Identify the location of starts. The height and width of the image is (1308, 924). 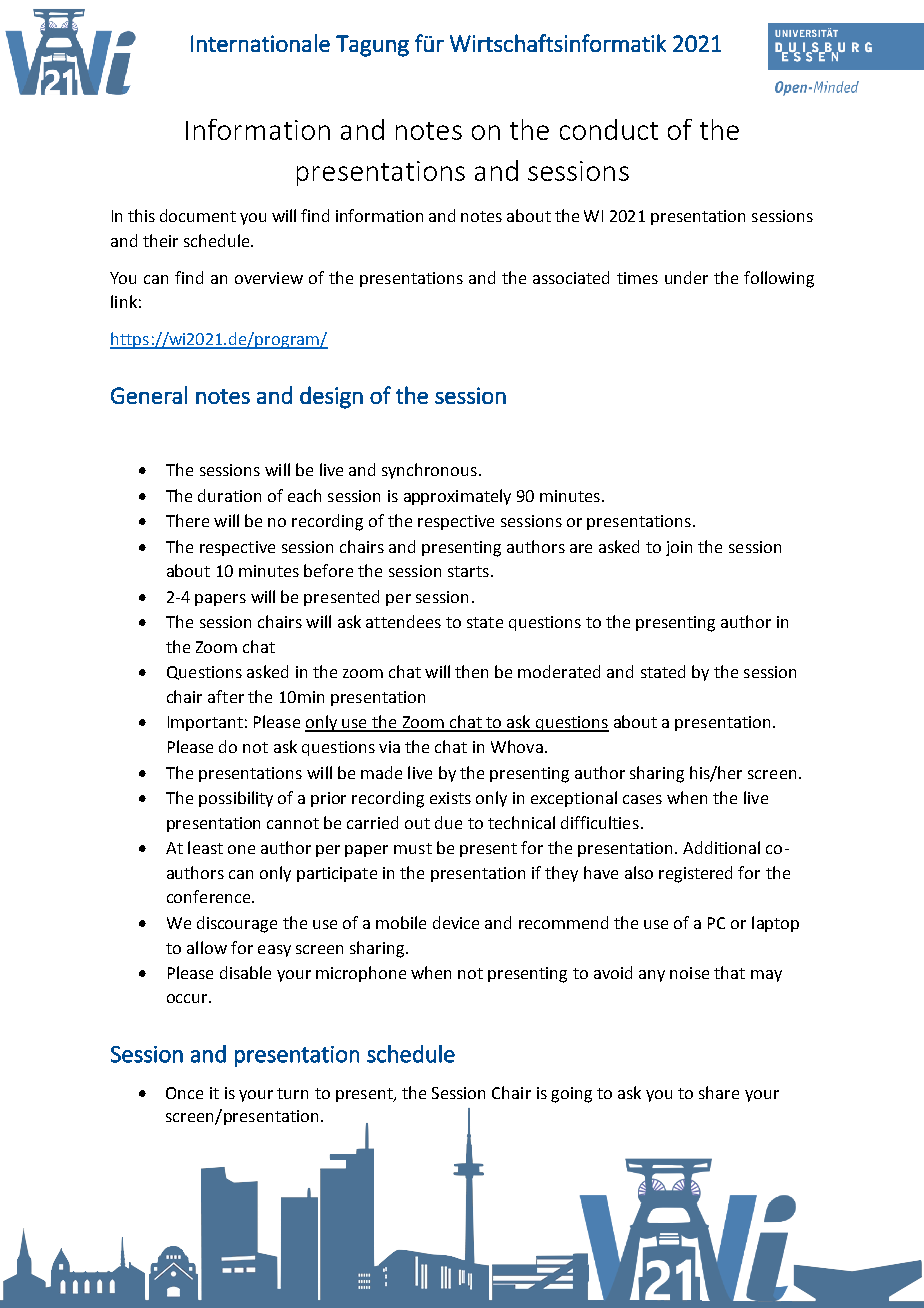
(468, 571).
